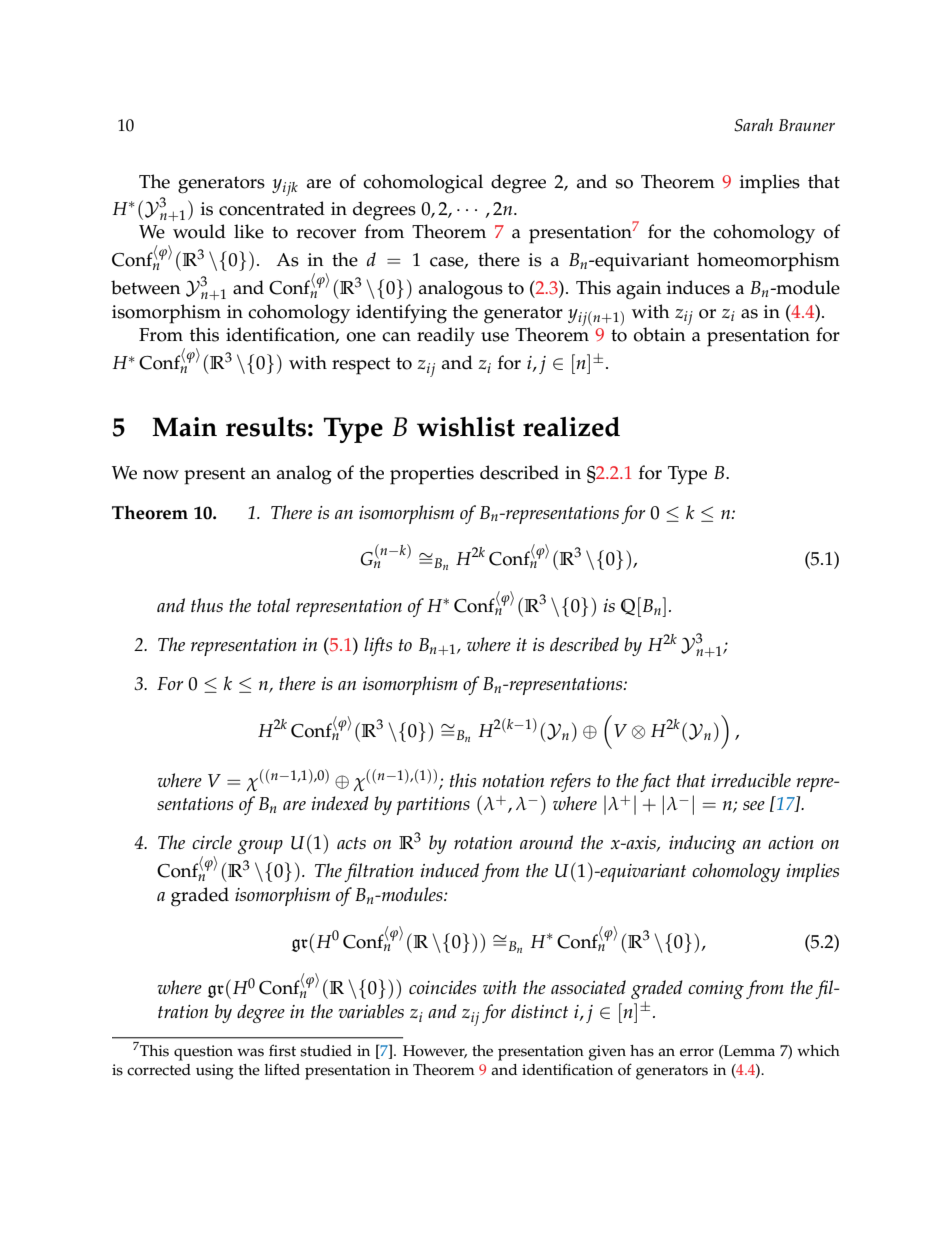 This image has height=1233, width=952. Describe the element at coordinates (435, 1051) in the image. I see `However` at that location.
